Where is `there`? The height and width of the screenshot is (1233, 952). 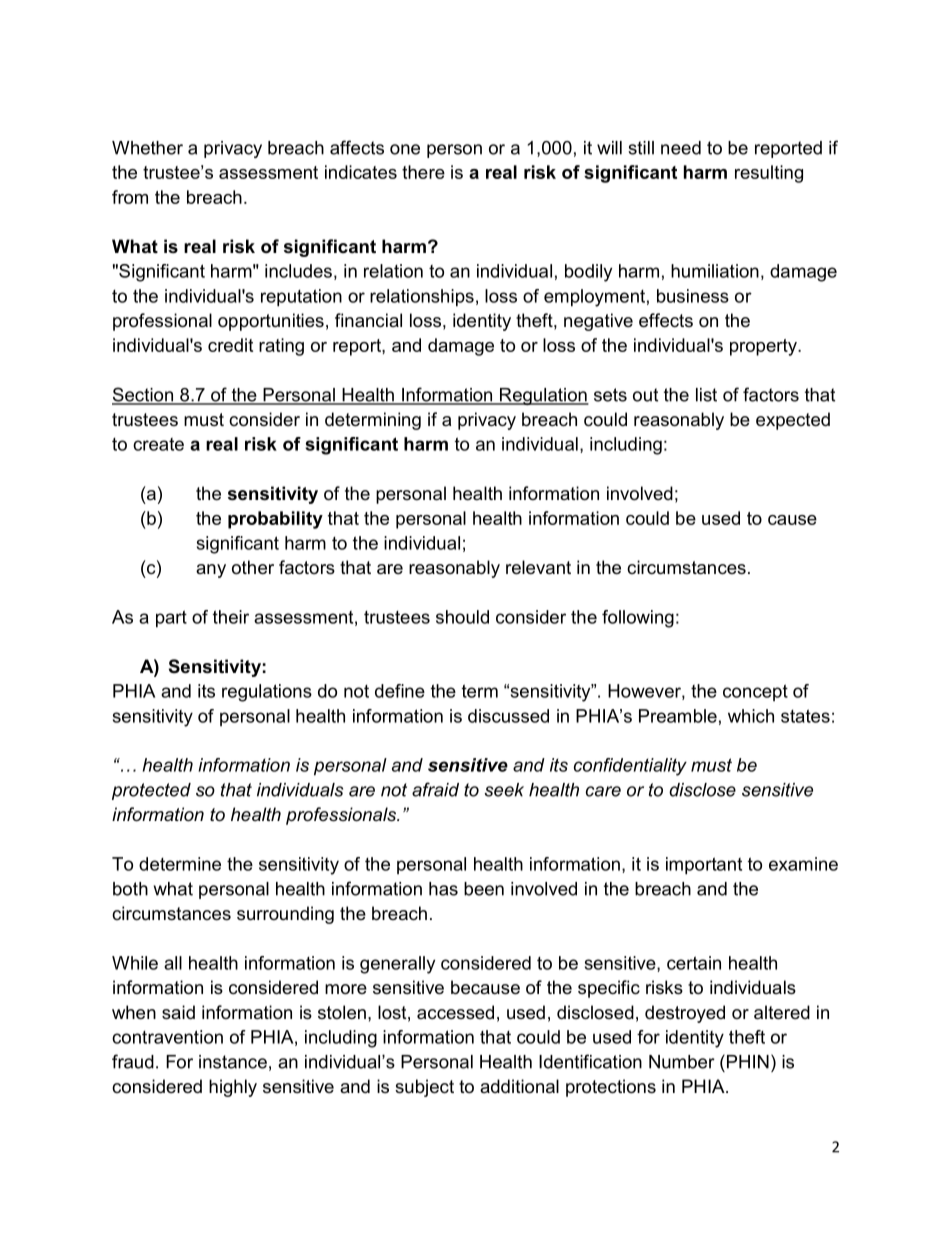 there is located at coordinates (423, 172).
